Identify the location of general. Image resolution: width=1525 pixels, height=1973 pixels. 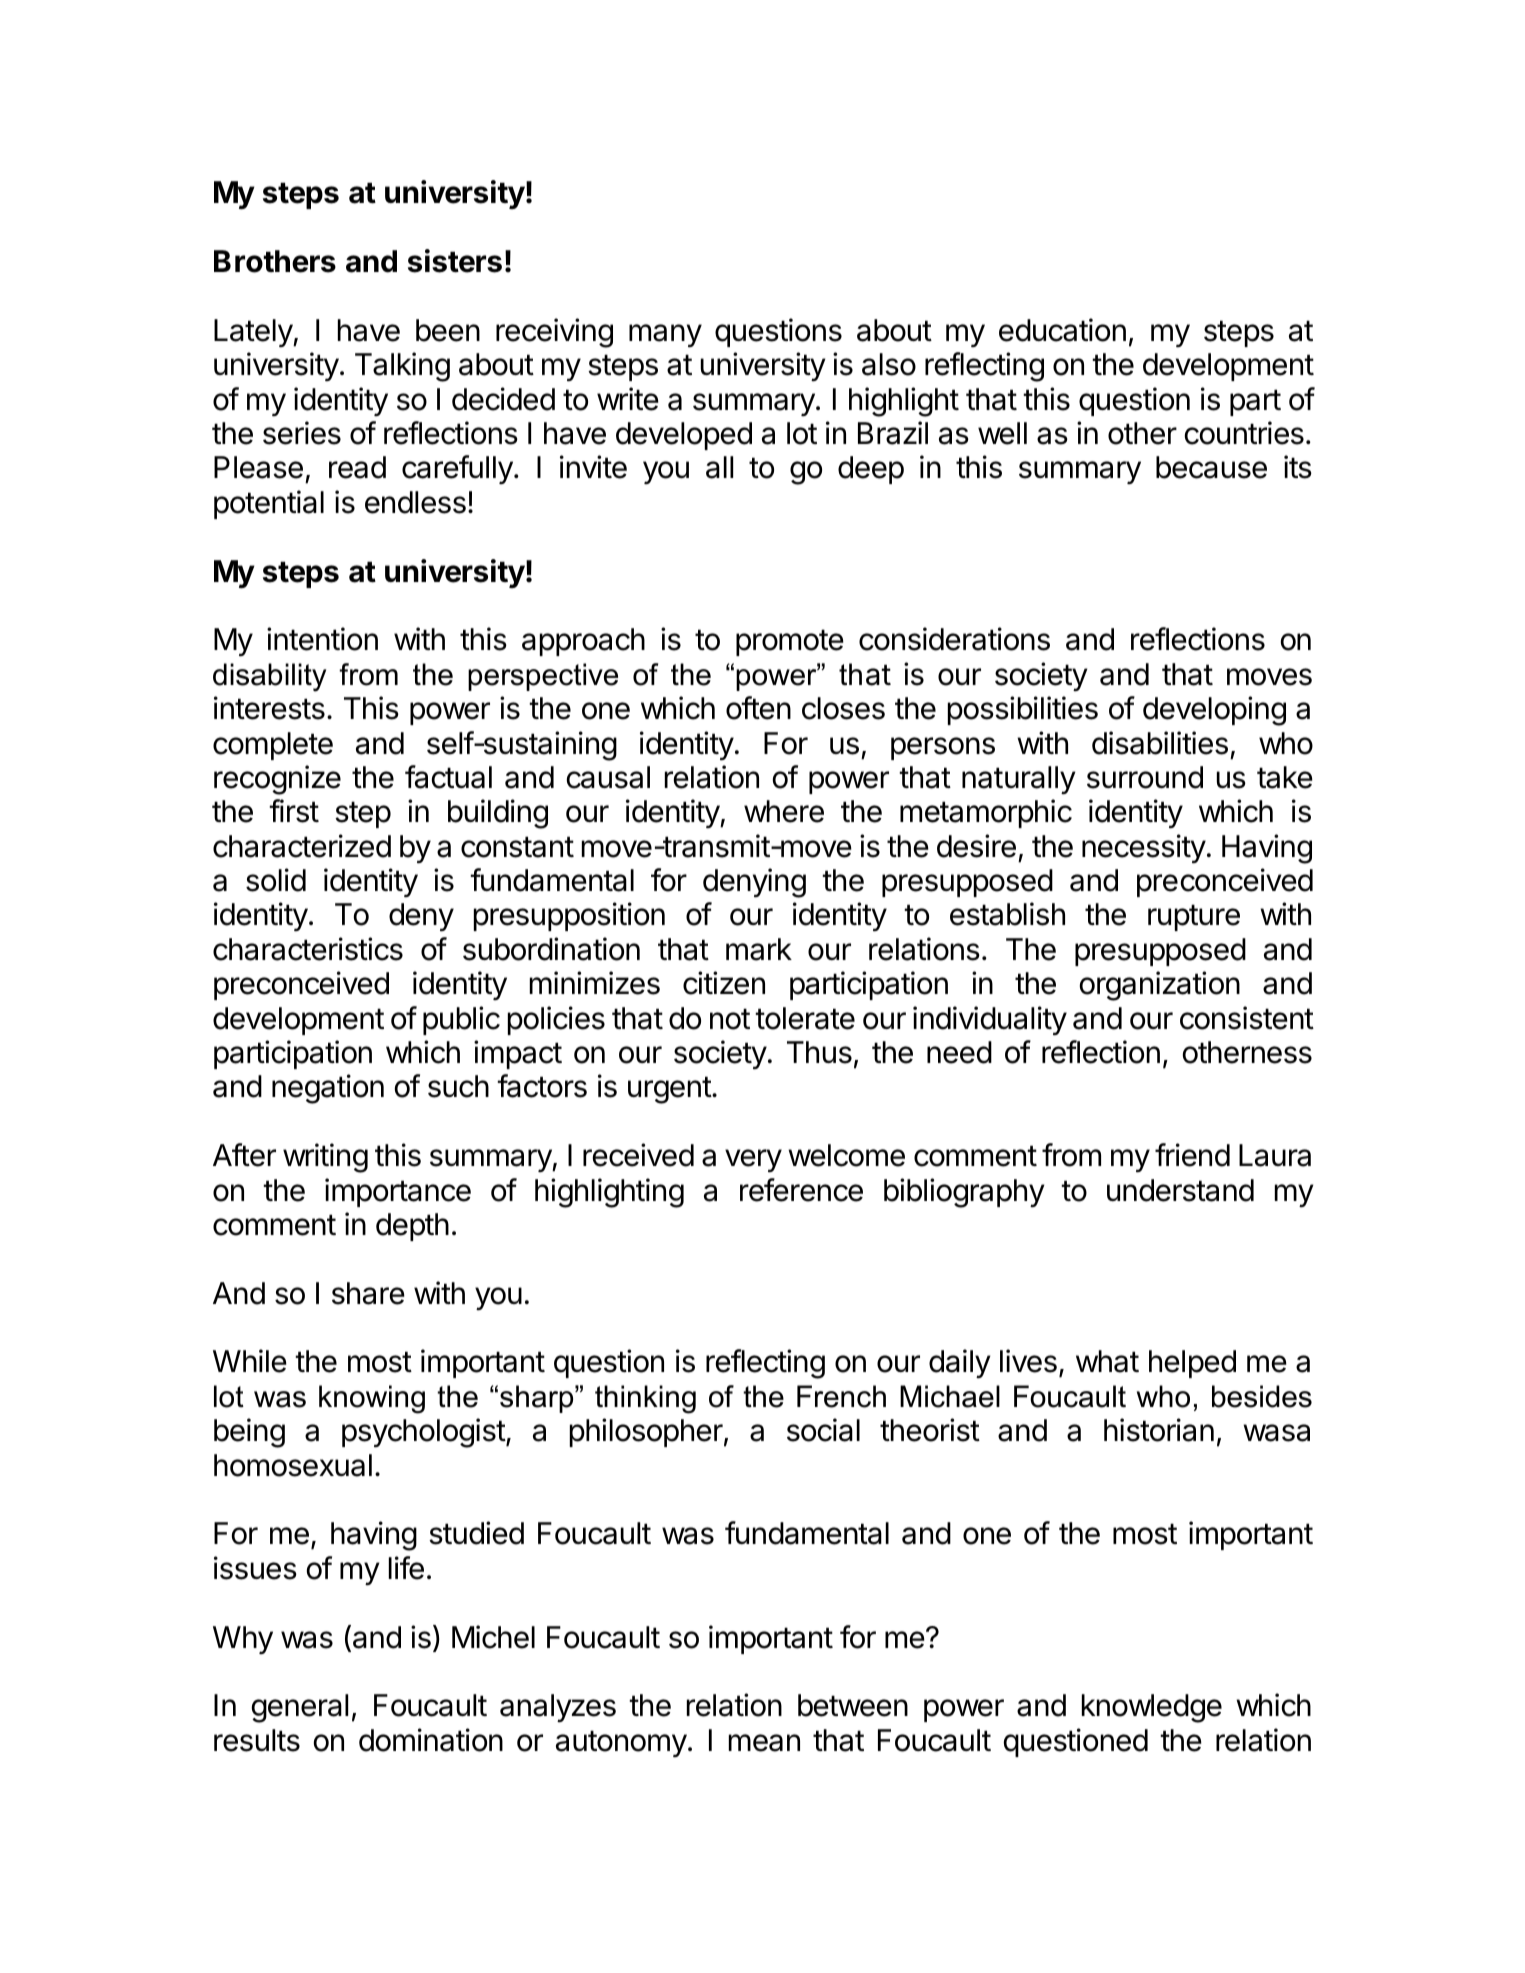
(299, 1708).
